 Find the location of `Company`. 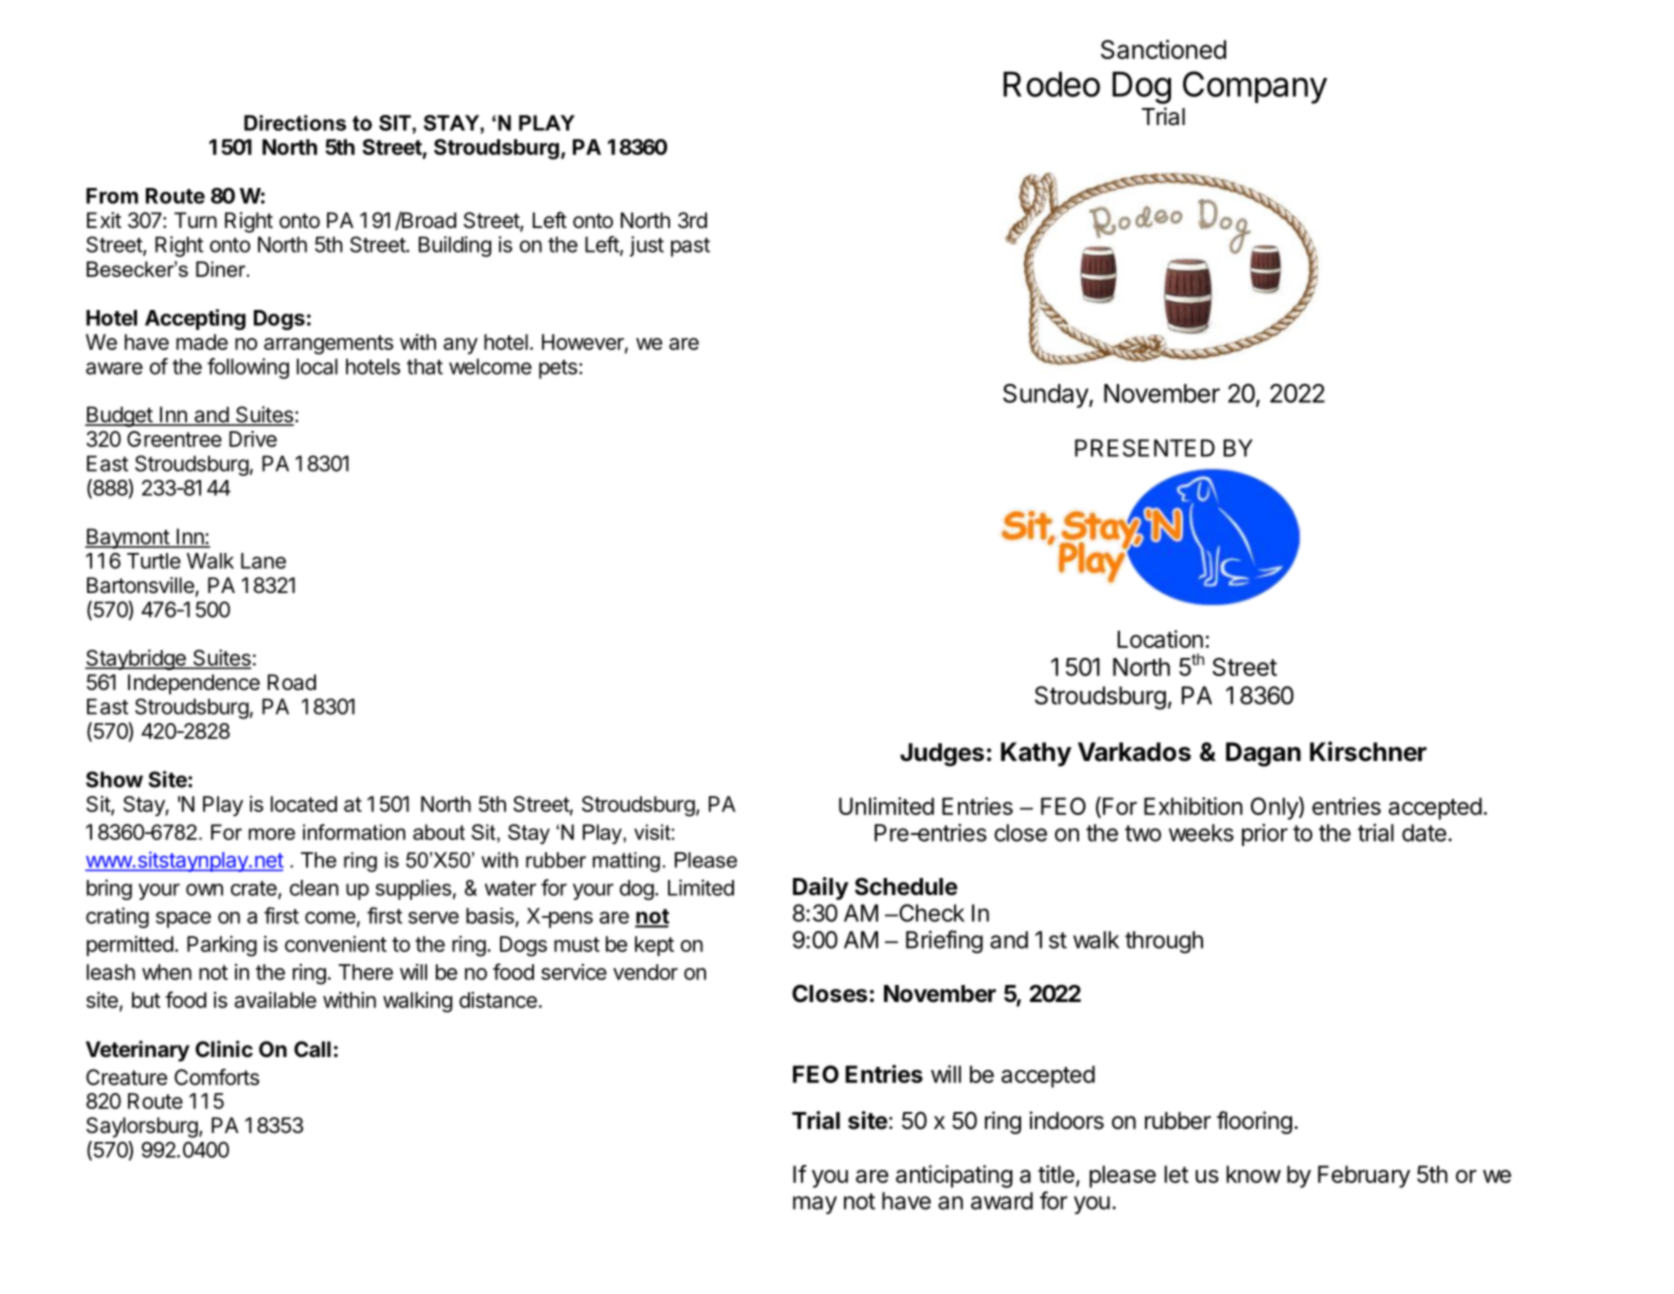

Company is located at coordinates (1255, 87).
